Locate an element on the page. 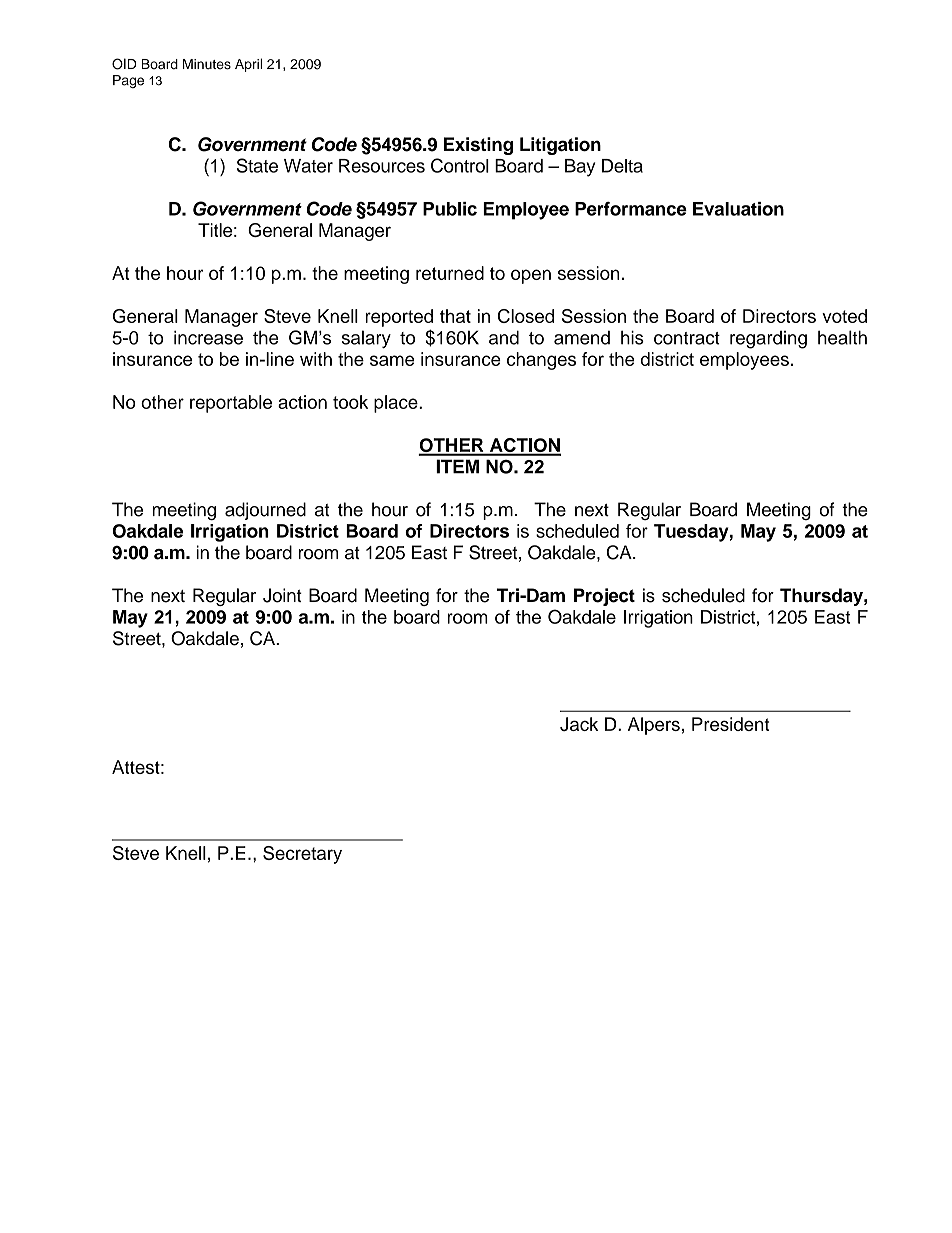 This page has height=1233, width=952. regarding is located at coordinates (768, 340).
